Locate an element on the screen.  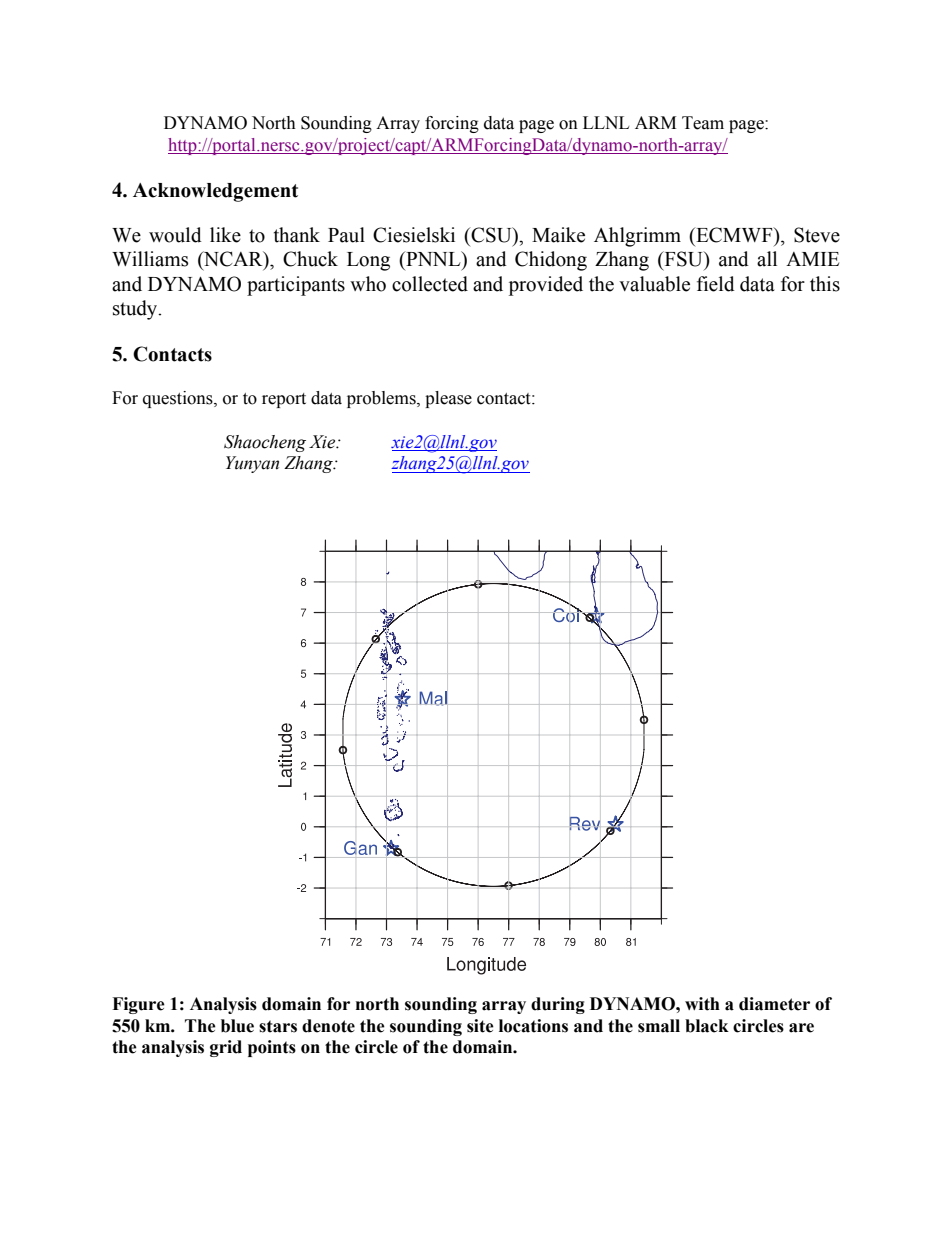
field is located at coordinates (716, 284).
